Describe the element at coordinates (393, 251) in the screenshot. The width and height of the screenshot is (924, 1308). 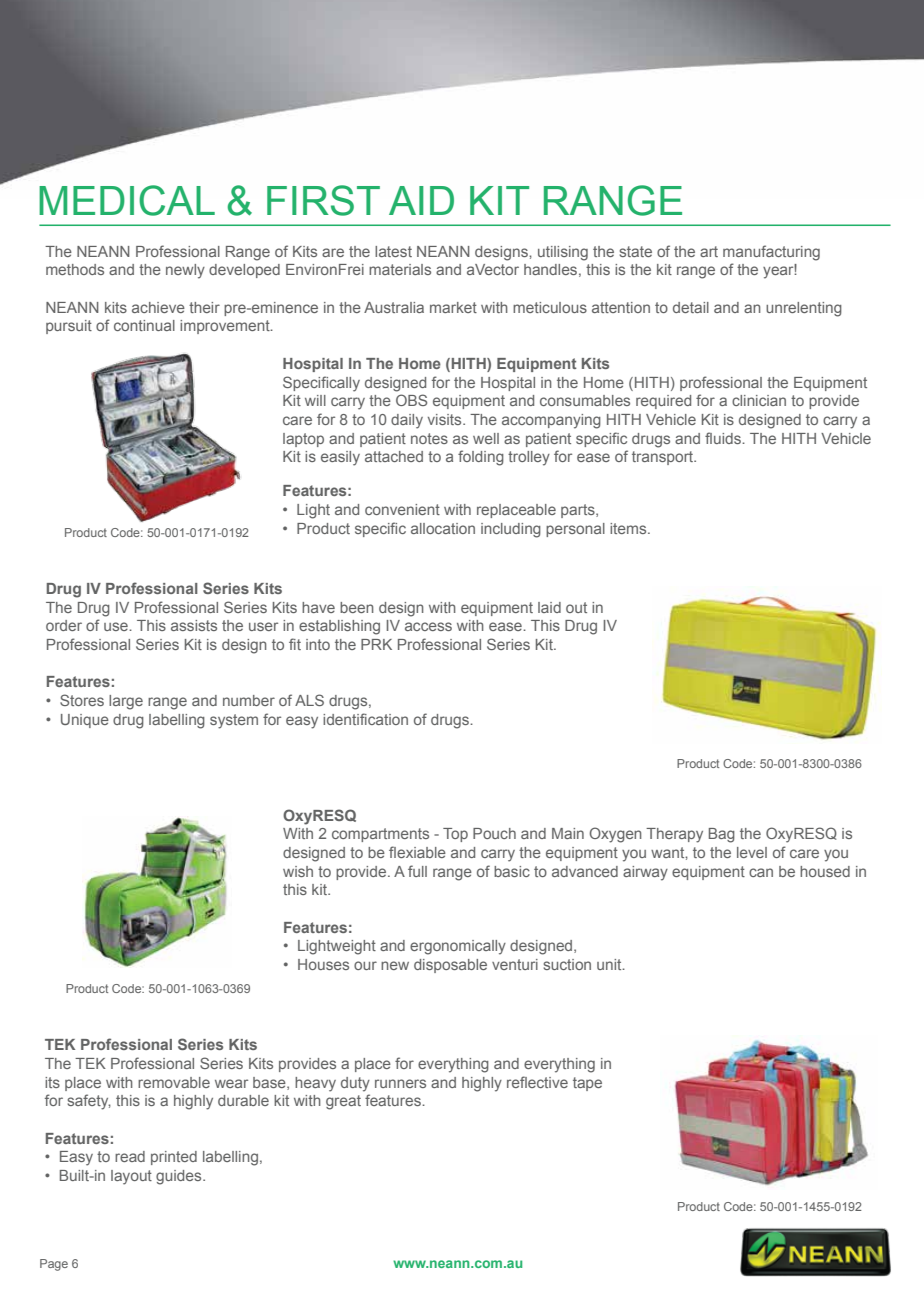
I see `latest` at that location.
